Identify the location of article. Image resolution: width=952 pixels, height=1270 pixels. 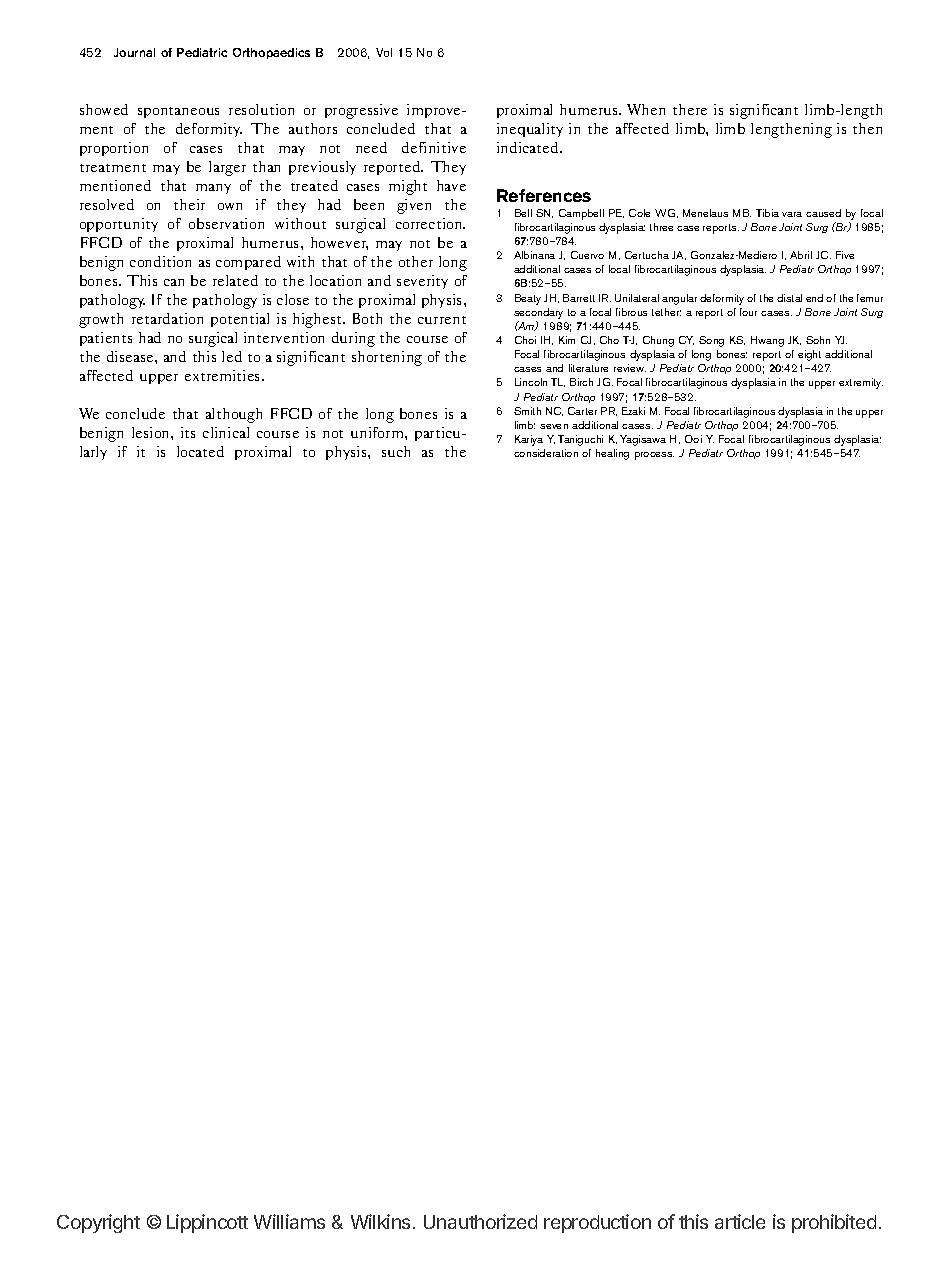
(740, 1221).
